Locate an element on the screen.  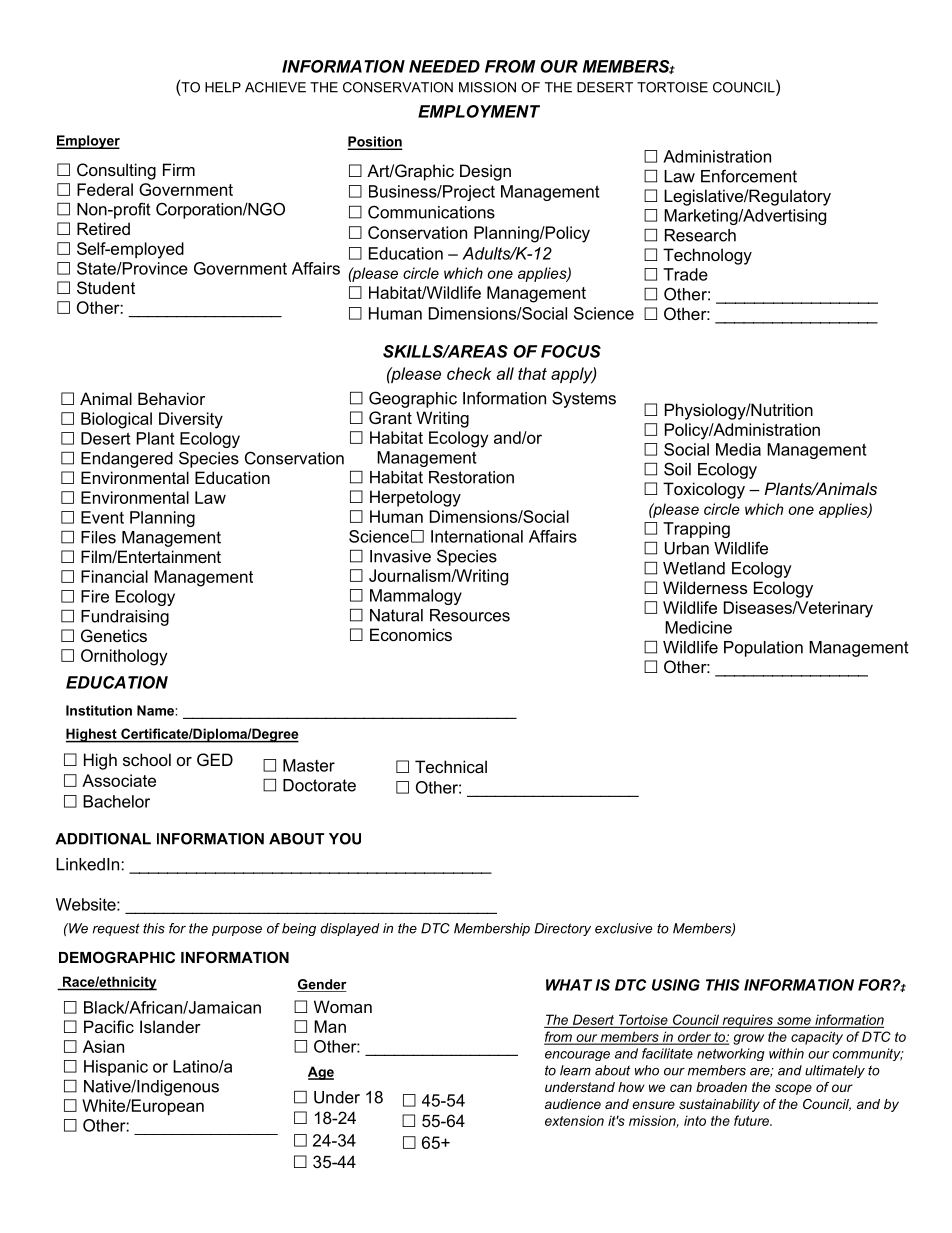
EMPLOYMENT is located at coordinates (479, 111).
